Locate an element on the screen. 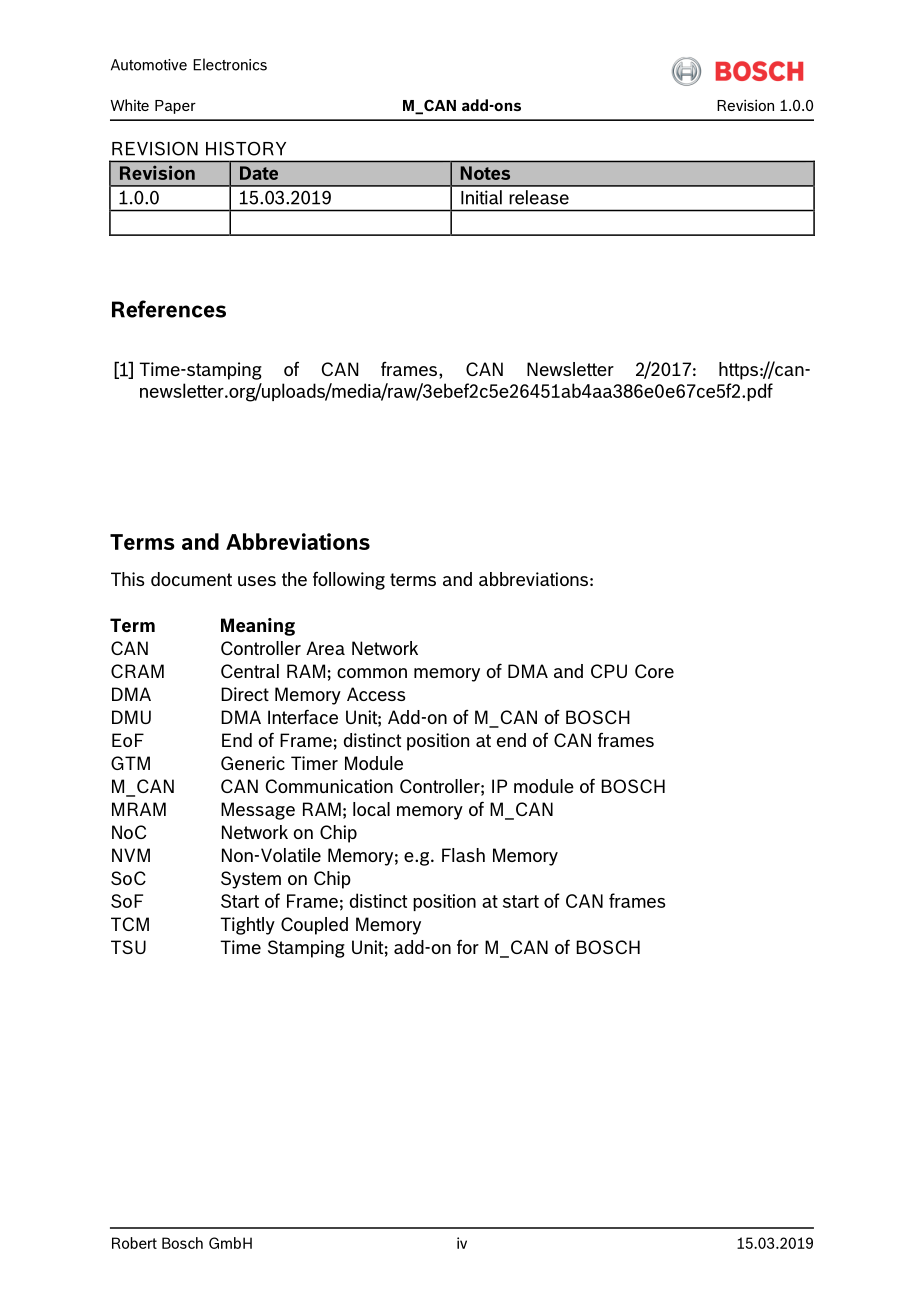 Image resolution: width=924 pixels, height=1308 pixels. for is located at coordinates (468, 946).
